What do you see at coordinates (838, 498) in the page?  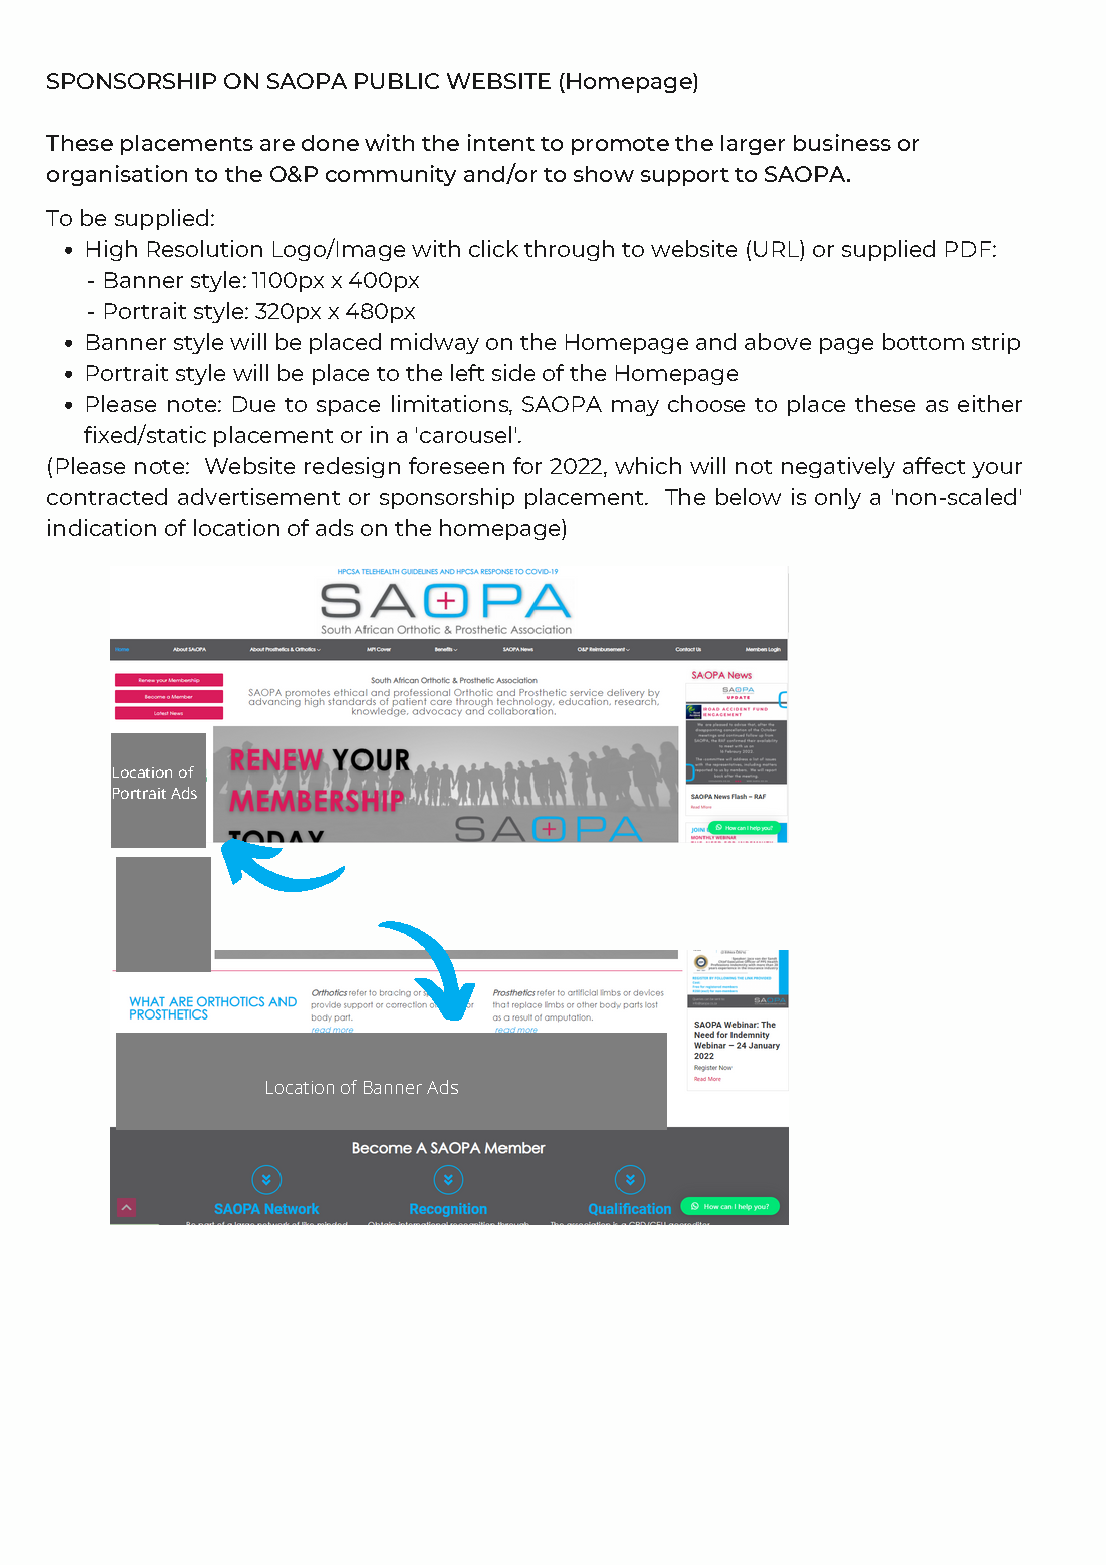 I see `only` at bounding box center [838, 498].
